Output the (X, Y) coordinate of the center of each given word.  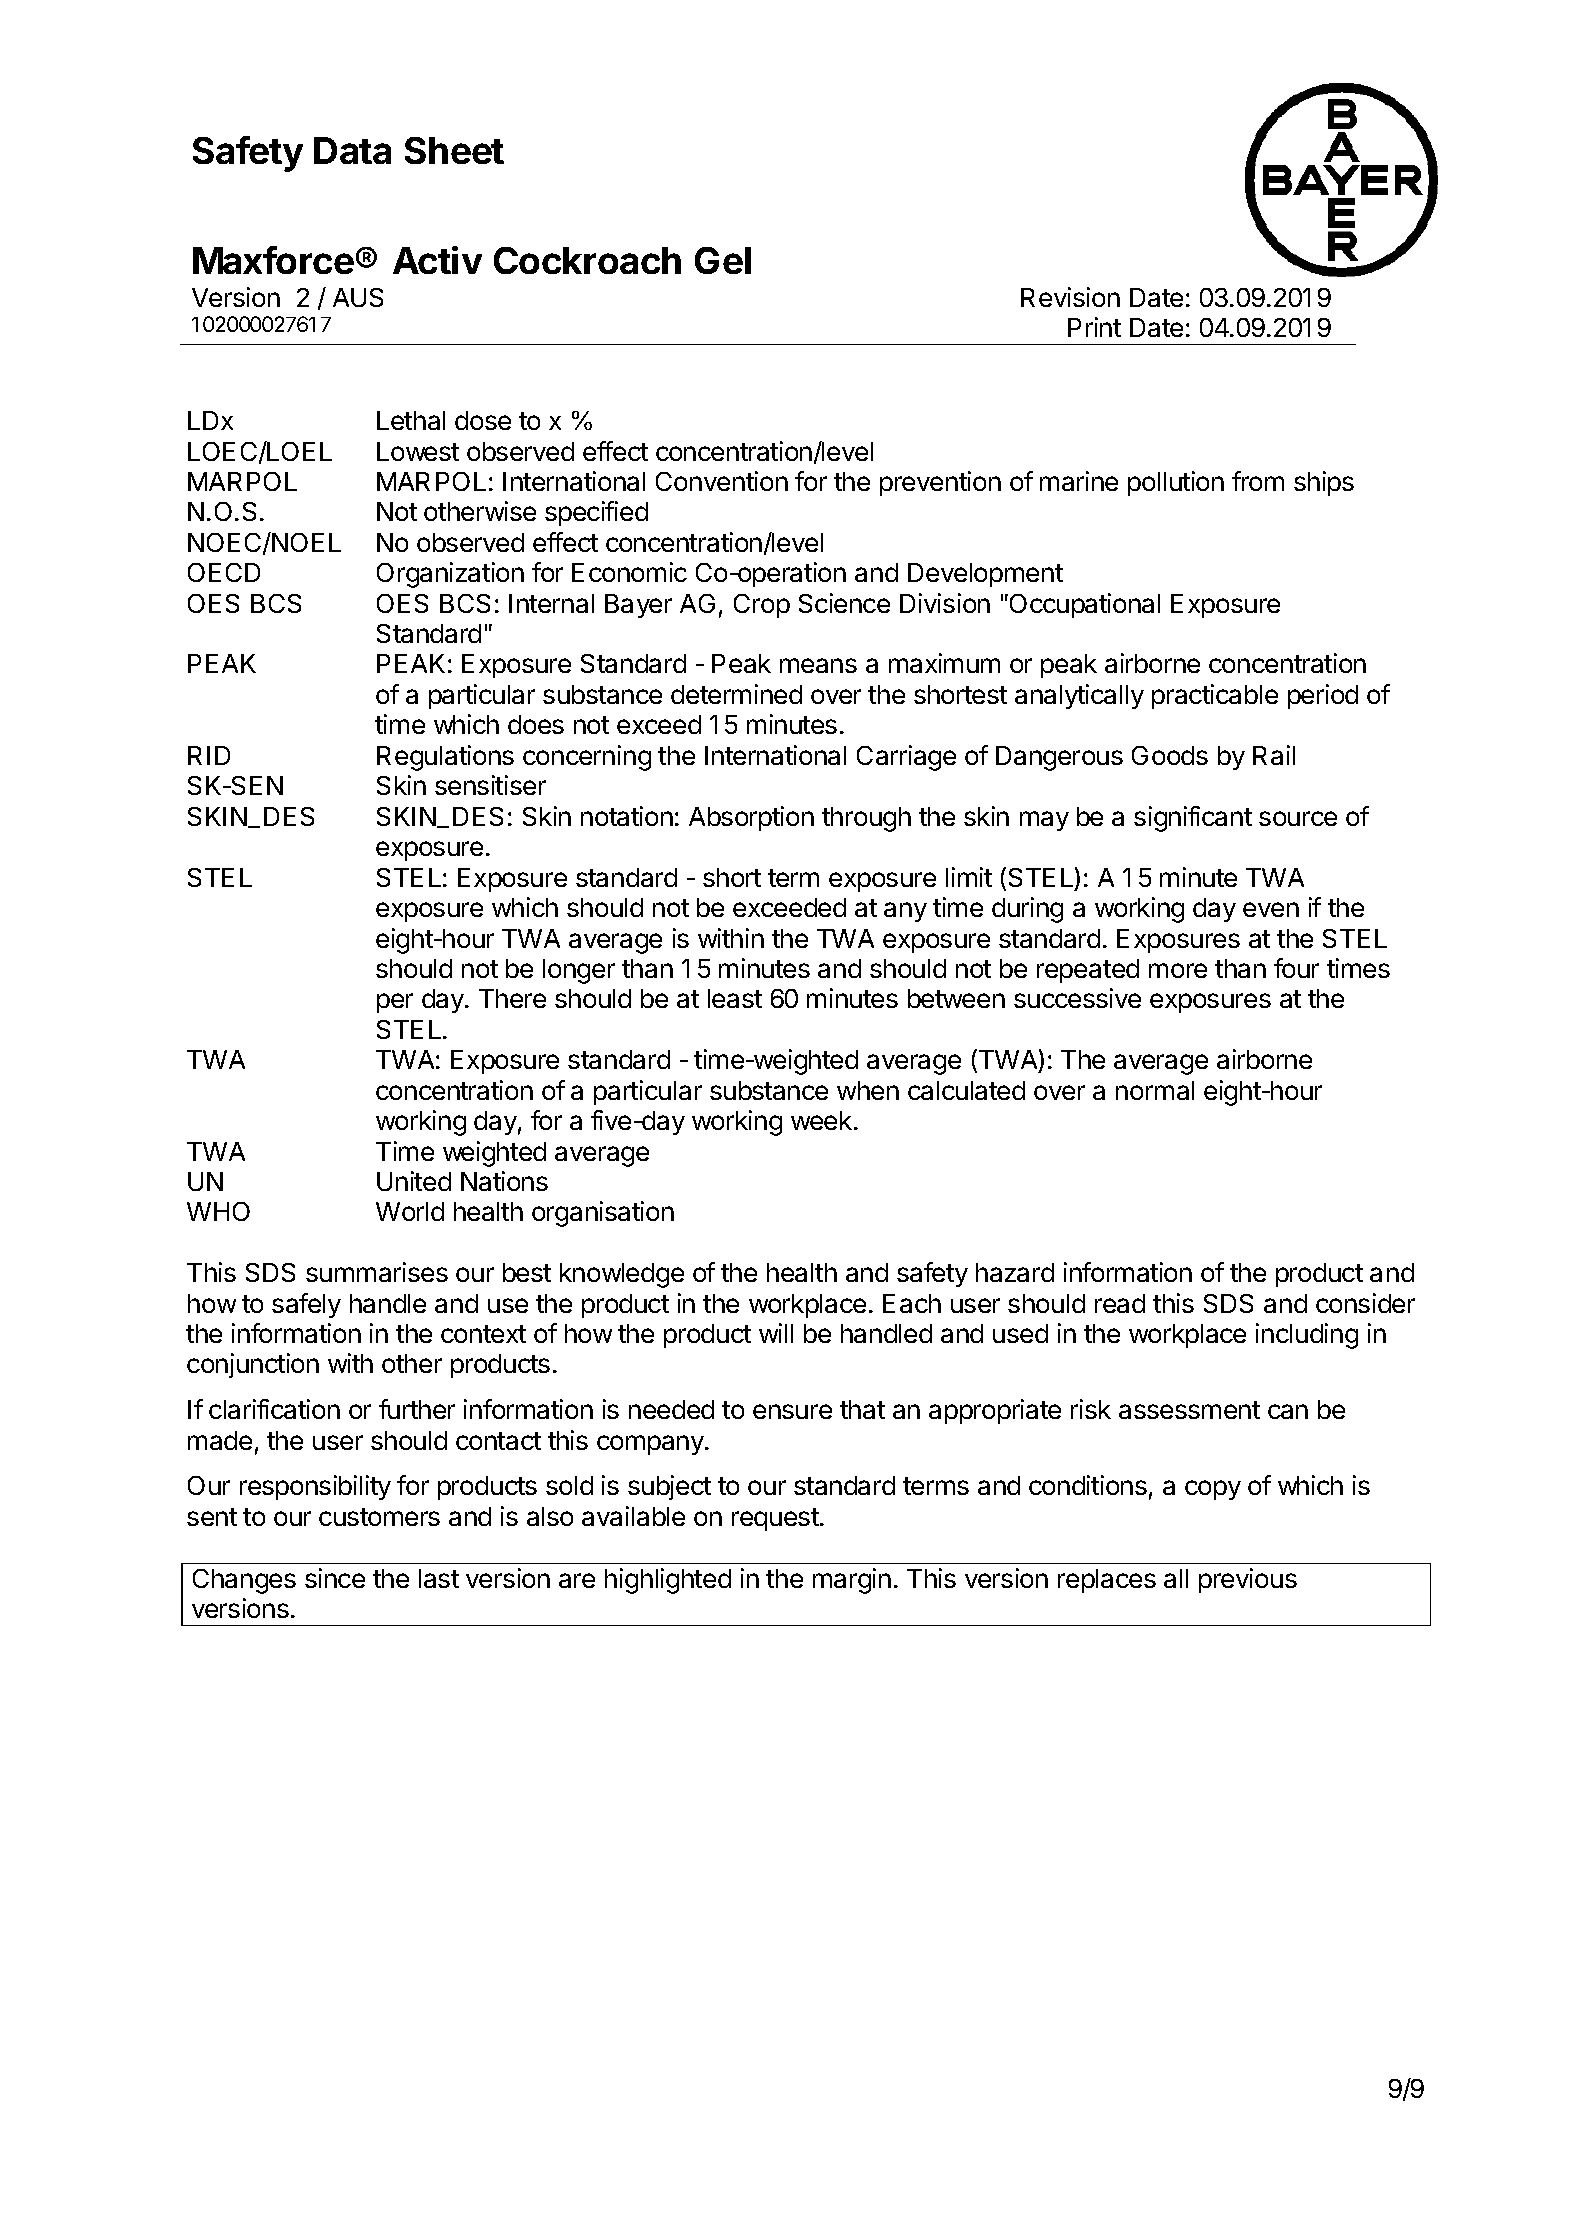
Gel (723, 260)
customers (379, 1517)
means (818, 665)
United (414, 1181)
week (821, 1120)
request (775, 1519)
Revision (1070, 297)
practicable (1215, 696)
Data (352, 150)
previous (1248, 1580)
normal (1155, 1090)
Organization (450, 575)
